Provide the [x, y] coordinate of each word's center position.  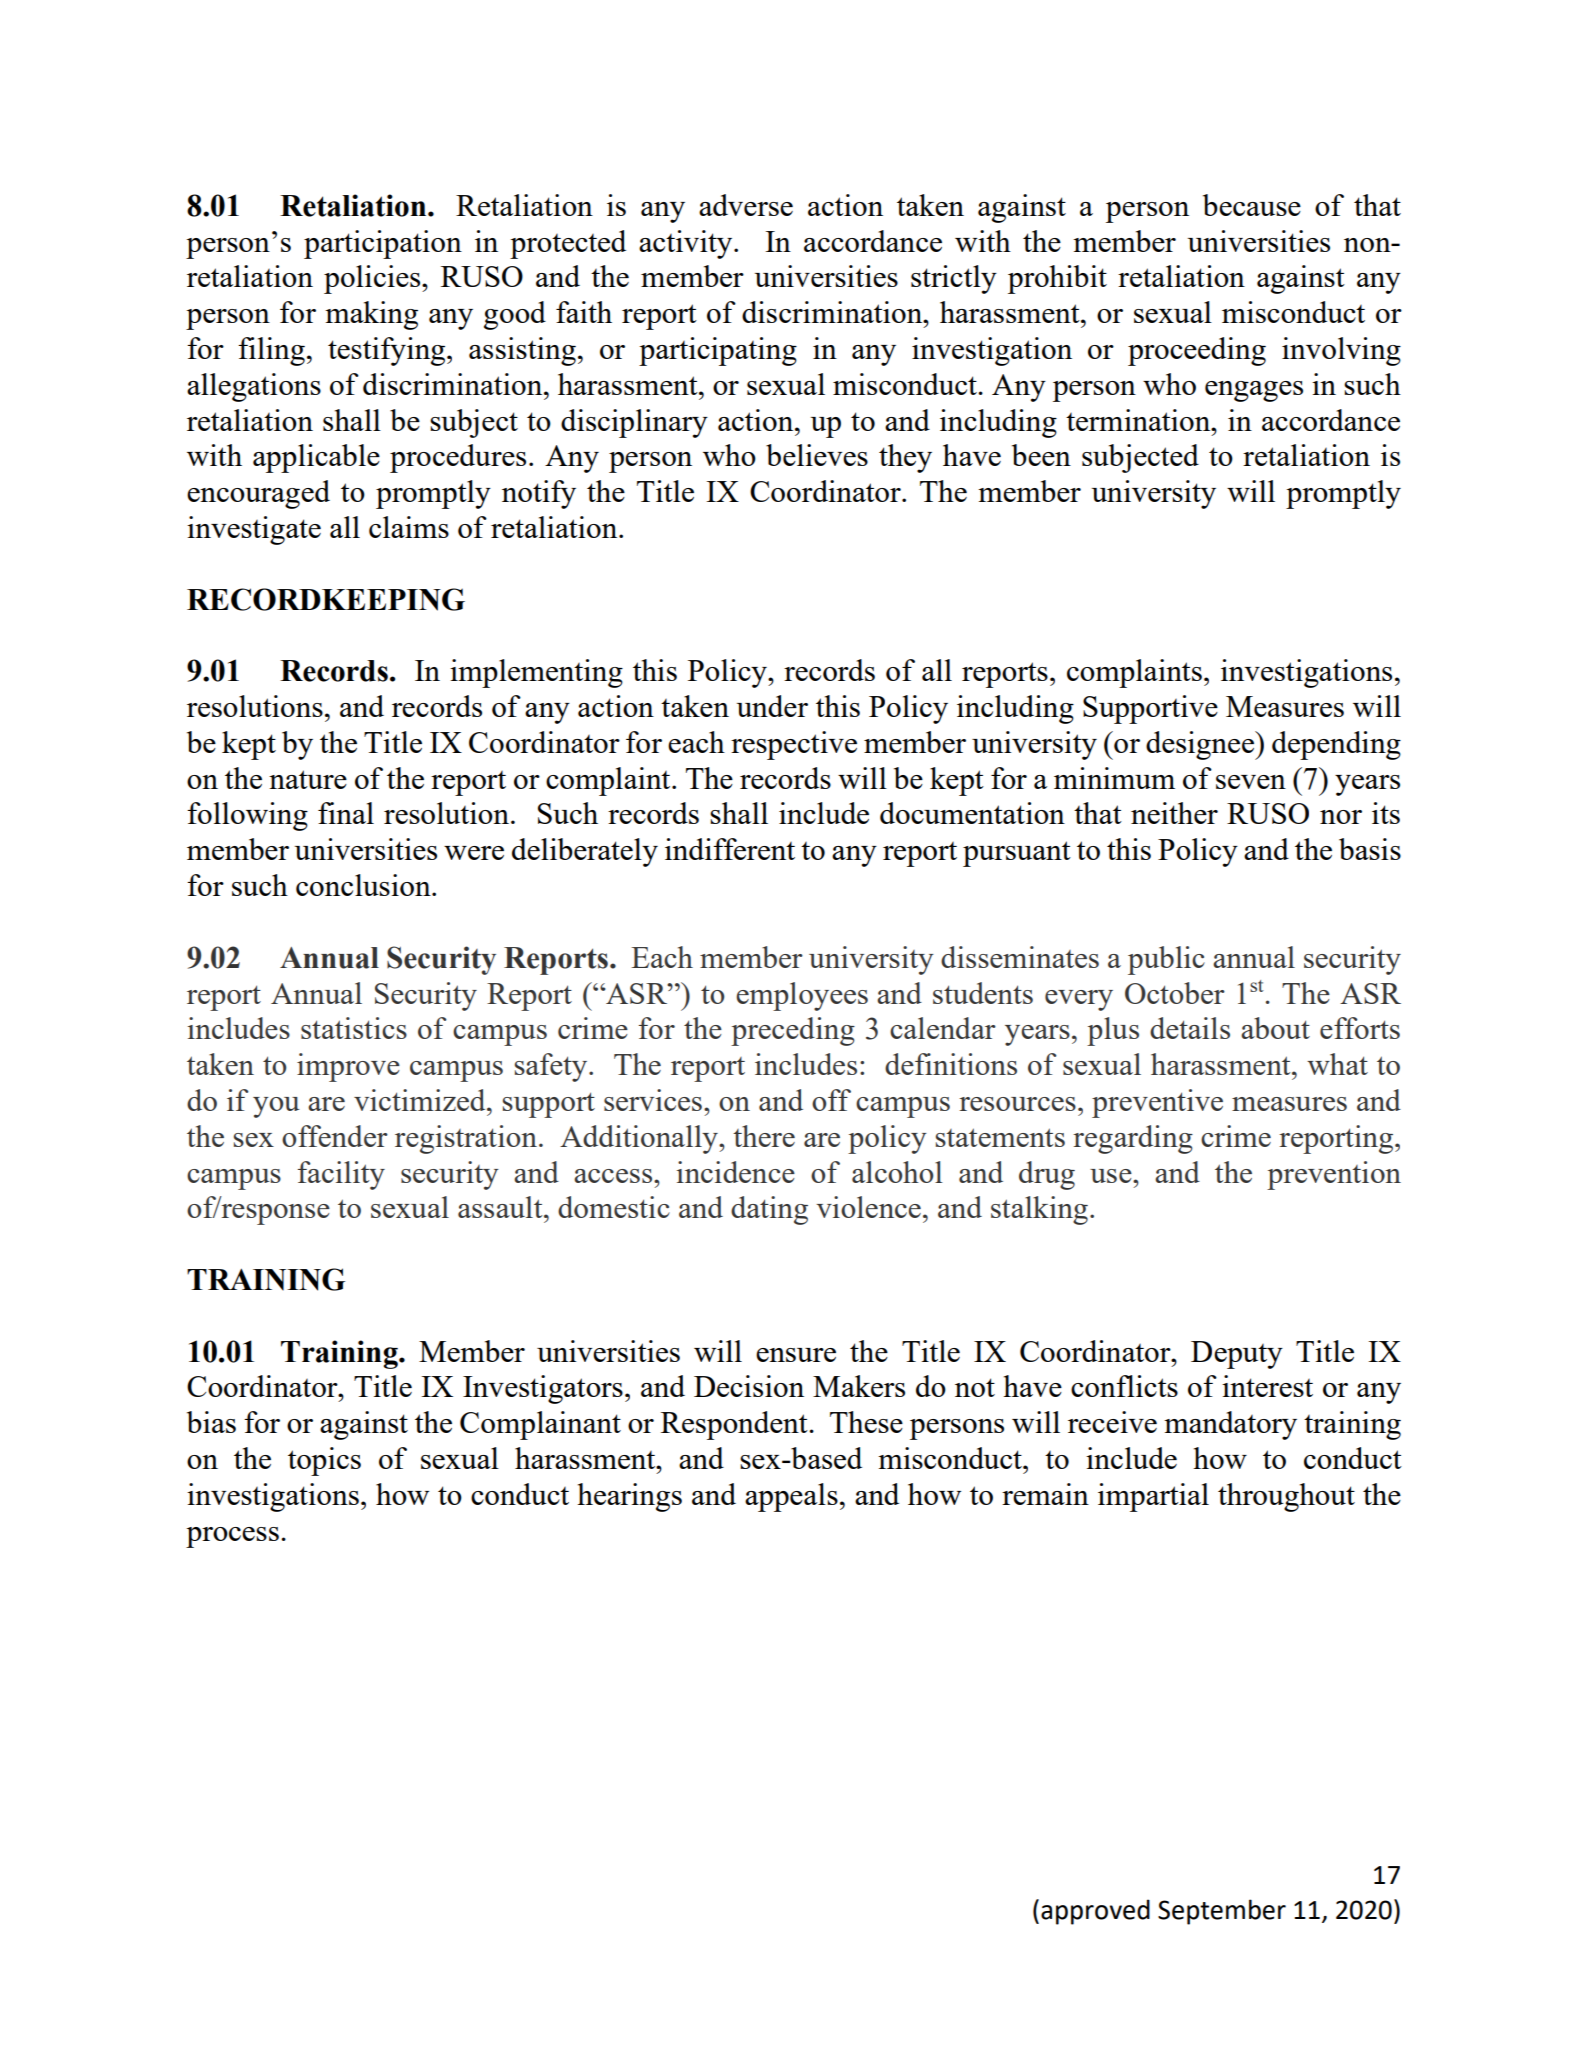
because [1252, 205]
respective [794, 745]
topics [324, 1461]
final [346, 813]
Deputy [1237, 1355]
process [232, 1537]
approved [1095, 1912]
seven [1251, 782]
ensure [796, 1355]
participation [383, 244]
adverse [746, 205]
